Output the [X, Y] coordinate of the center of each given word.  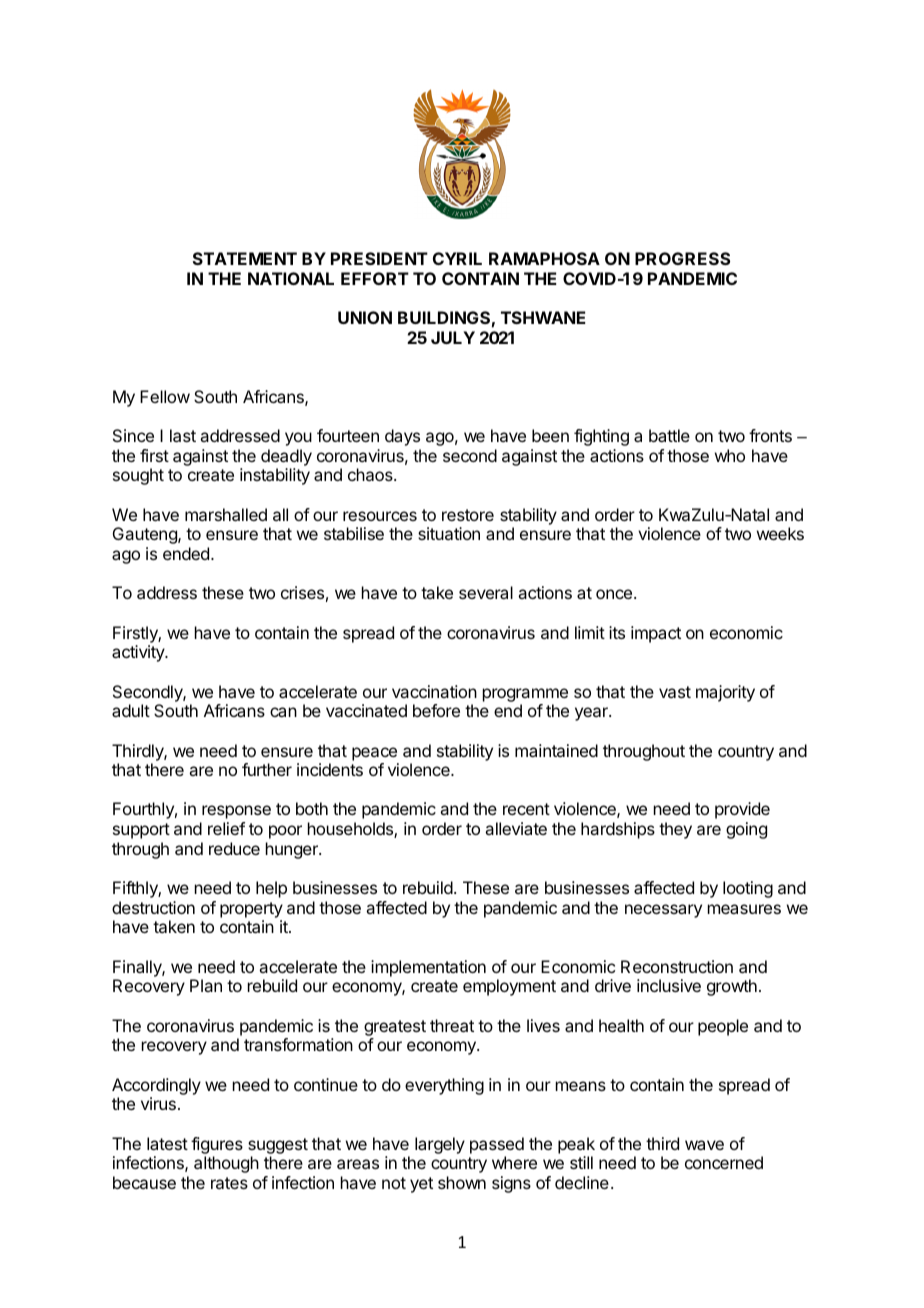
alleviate [516, 828]
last [183, 435]
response [236, 812]
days [402, 437]
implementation [428, 968]
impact [656, 634]
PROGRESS [682, 258]
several [486, 592]
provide [742, 810]
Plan [206, 985]
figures [217, 1147]
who [730, 455]
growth [732, 987]
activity [139, 653]
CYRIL [457, 258]
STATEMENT [245, 258]
